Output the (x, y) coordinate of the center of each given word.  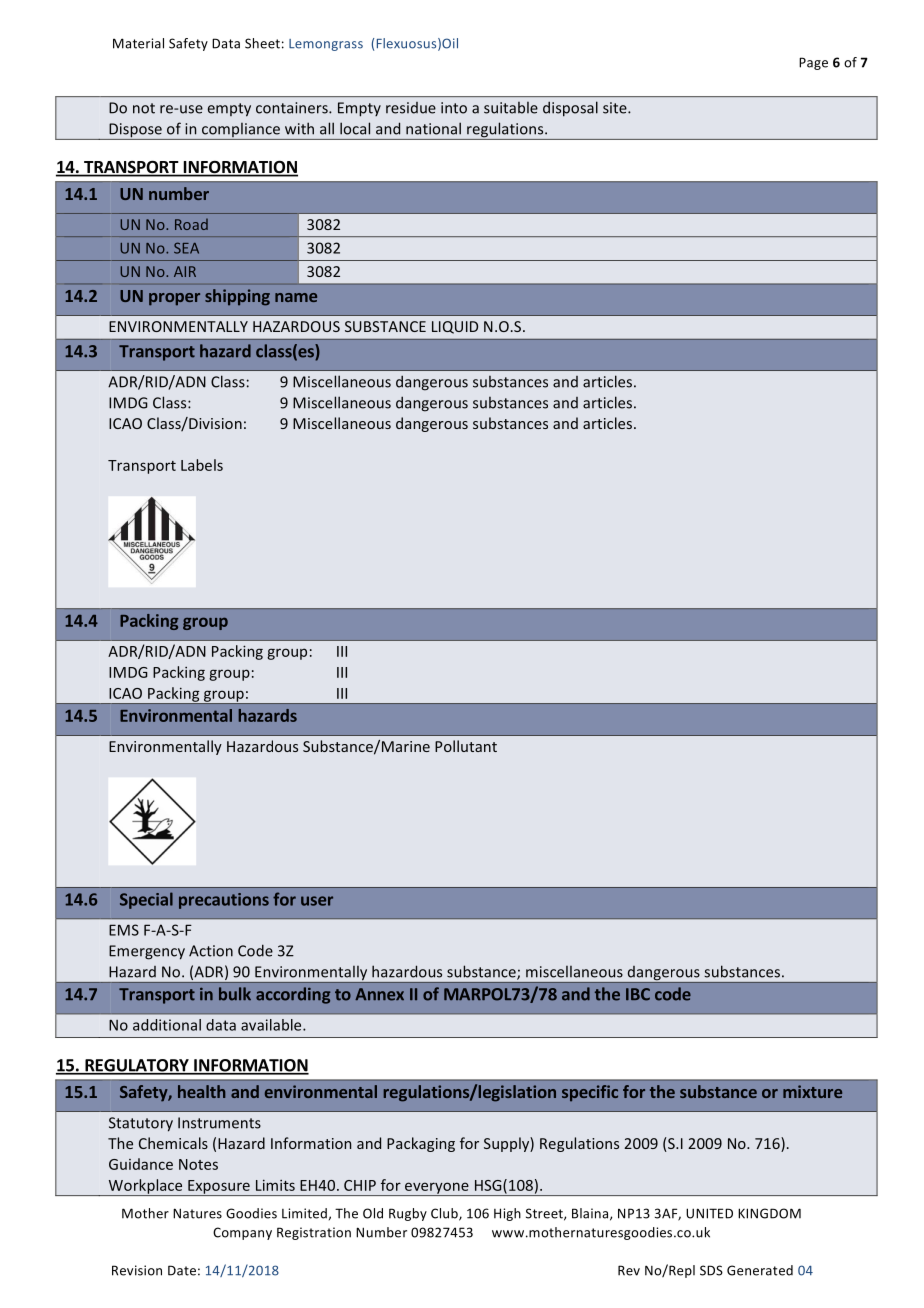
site (616, 108)
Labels (202, 465)
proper (174, 299)
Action (211, 951)
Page (813, 63)
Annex (379, 994)
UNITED (709, 1213)
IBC (638, 994)
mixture (812, 1091)
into (454, 108)
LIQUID (455, 327)
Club (445, 1214)
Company (242, 1233)
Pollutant (466, 746)
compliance (241, 131)
